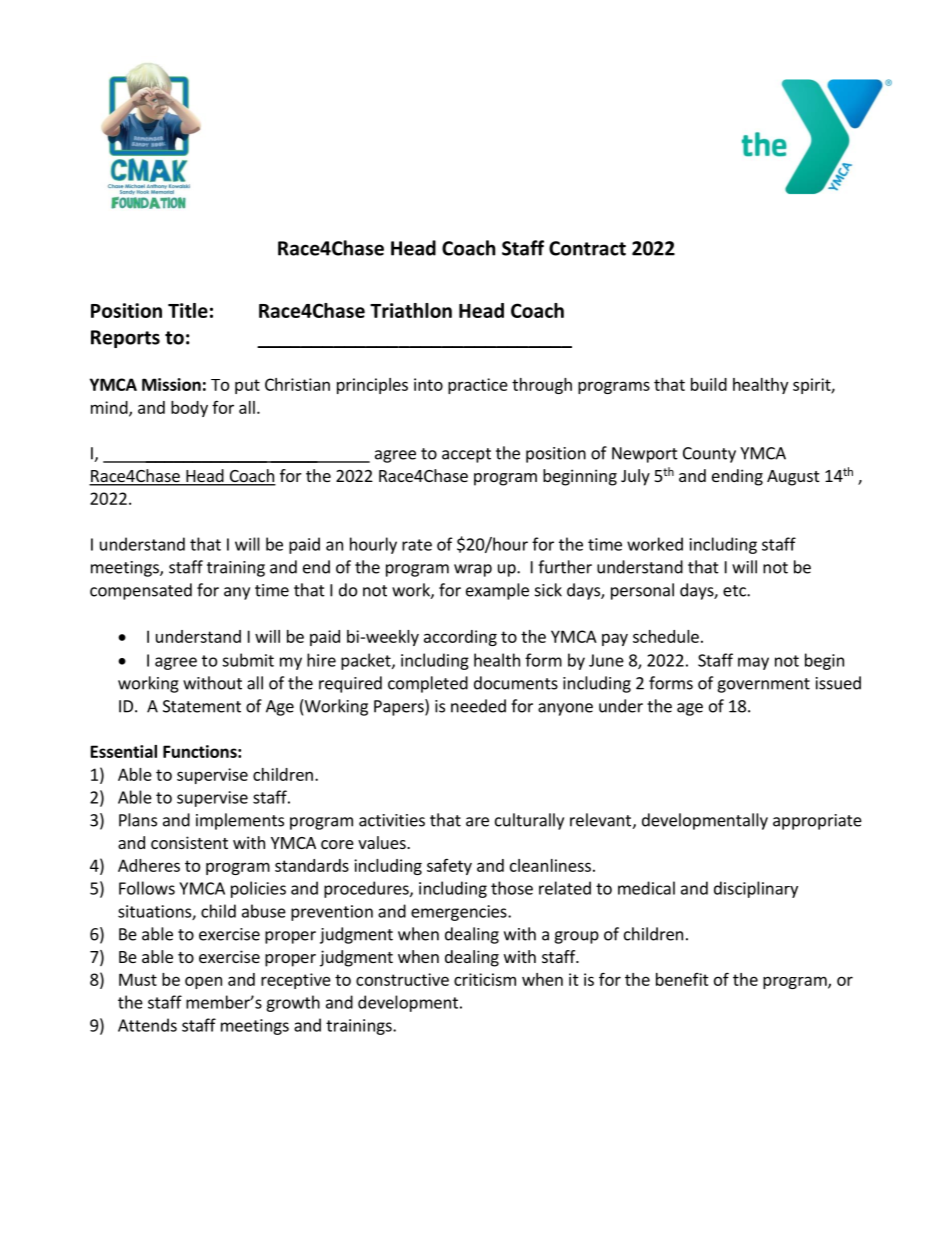  I want to click on Title, so click(188, 310).
